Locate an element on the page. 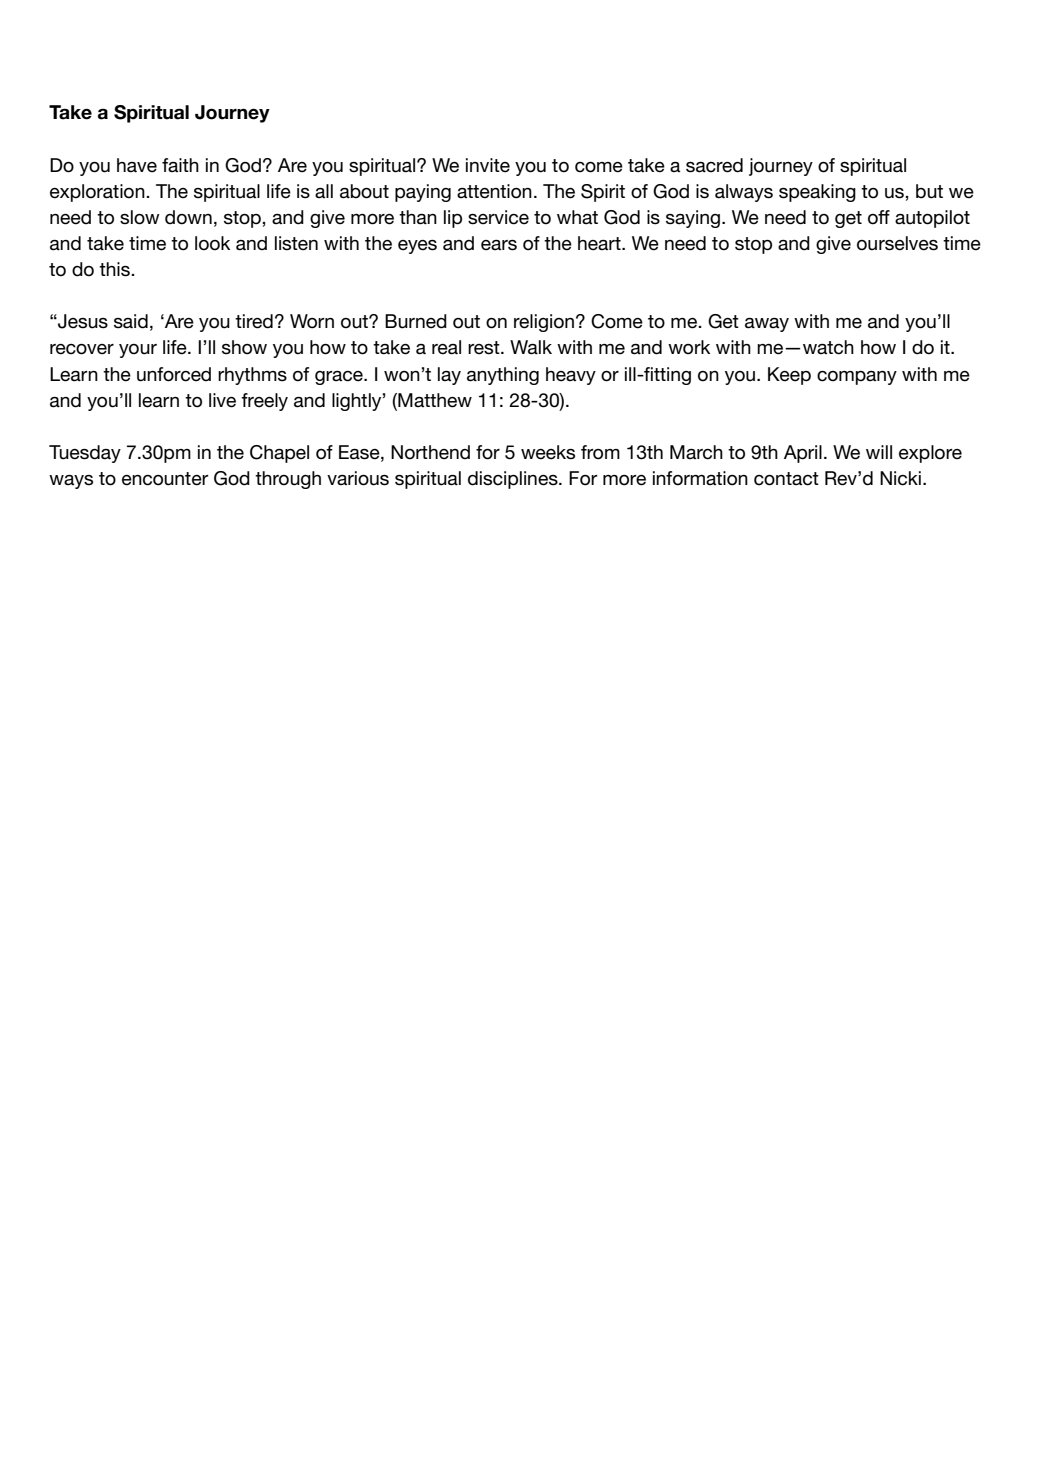  religion is located at coordinates (544, 323).
